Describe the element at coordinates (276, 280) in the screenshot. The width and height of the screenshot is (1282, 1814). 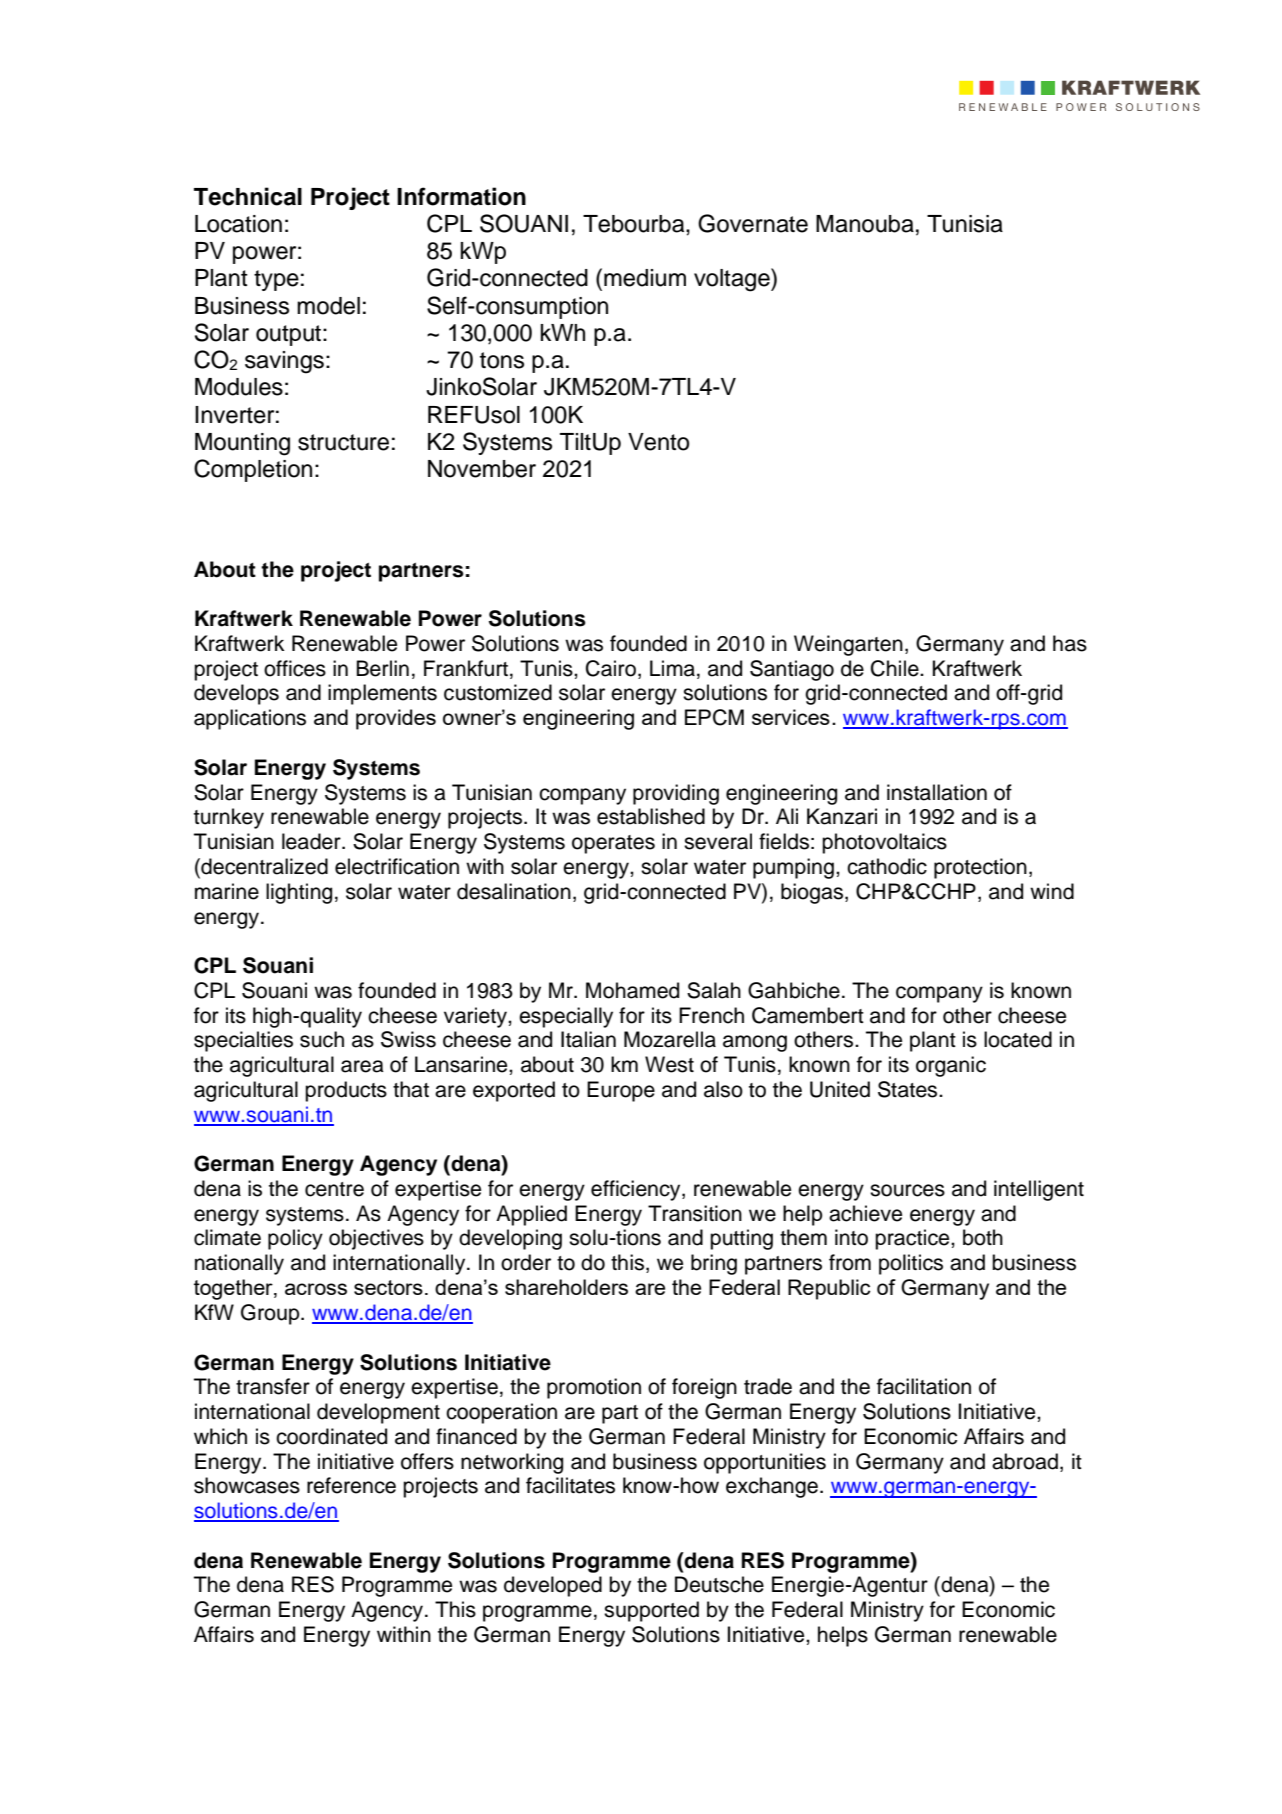
I see `type` at that location.
